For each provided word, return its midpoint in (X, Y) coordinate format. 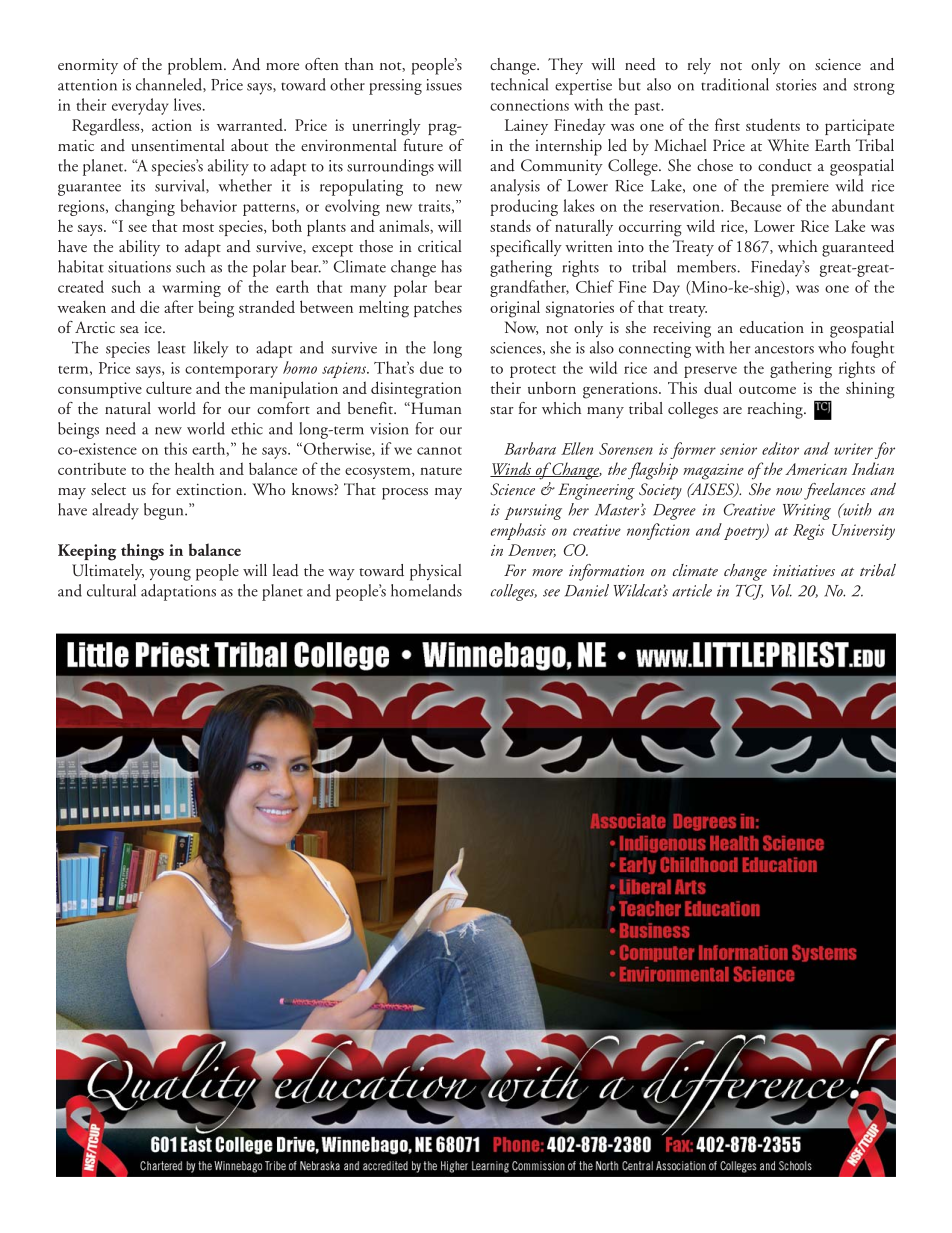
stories (796, 85)
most (198, 228)
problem (196, 66)
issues (444, 85)
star (502, 410)
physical (436, 572)
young (170, 575)
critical (440, 246)
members (706, 266)
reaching (776, 410)
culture (169, 387)
